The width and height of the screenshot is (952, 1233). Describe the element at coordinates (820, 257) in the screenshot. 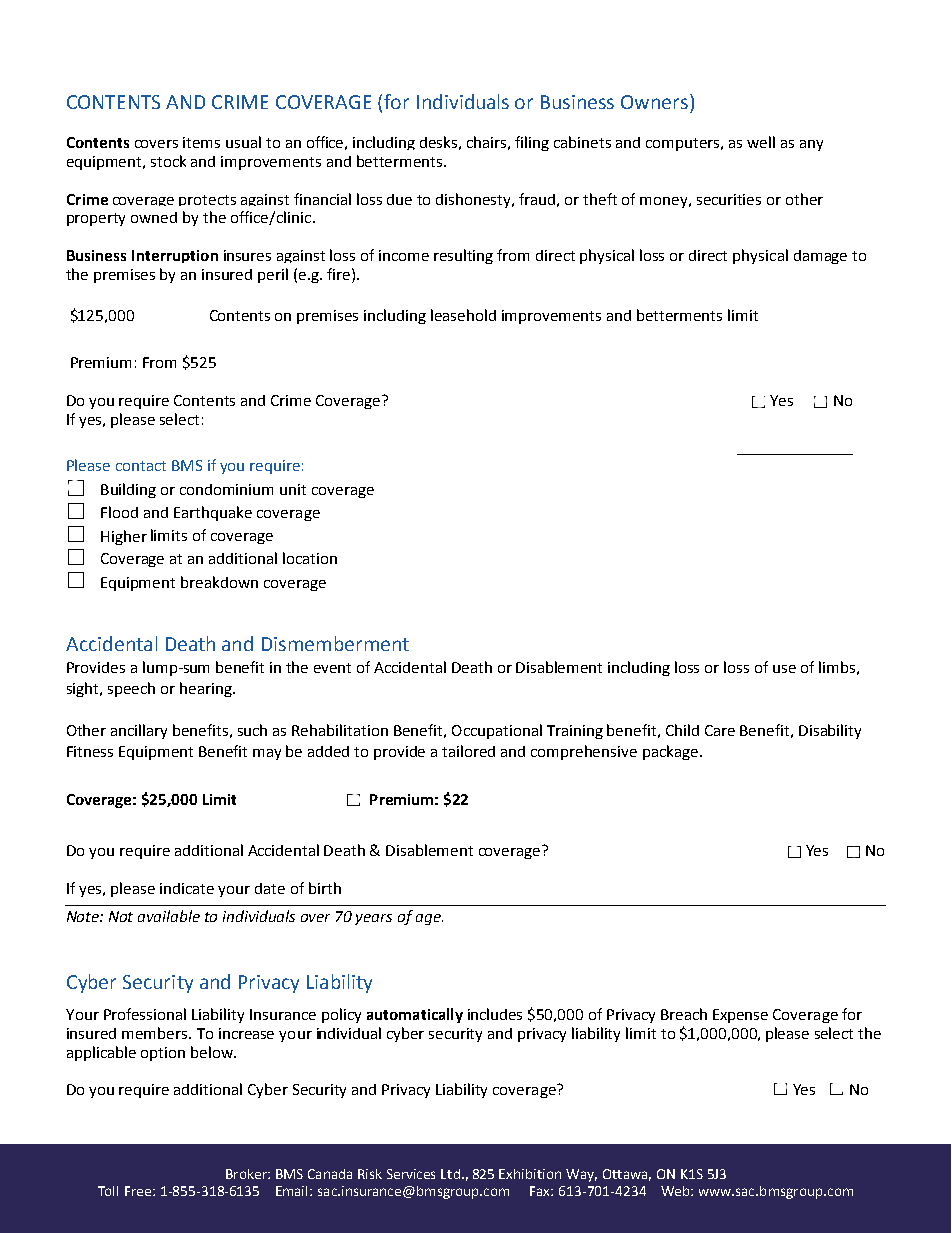

I see `damage` at that location.
